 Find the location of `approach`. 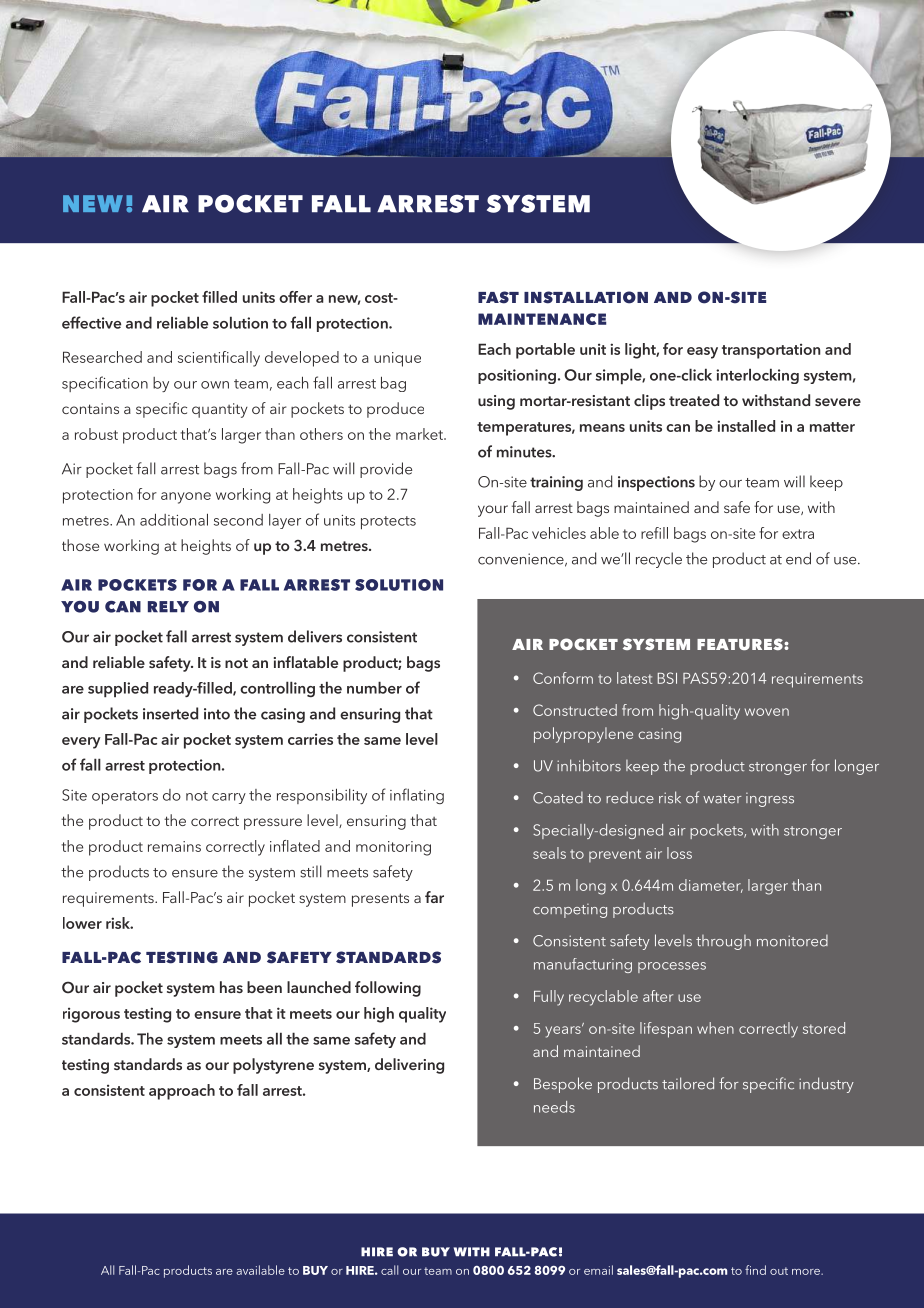

approach is located at coordinates (182, 1092).
